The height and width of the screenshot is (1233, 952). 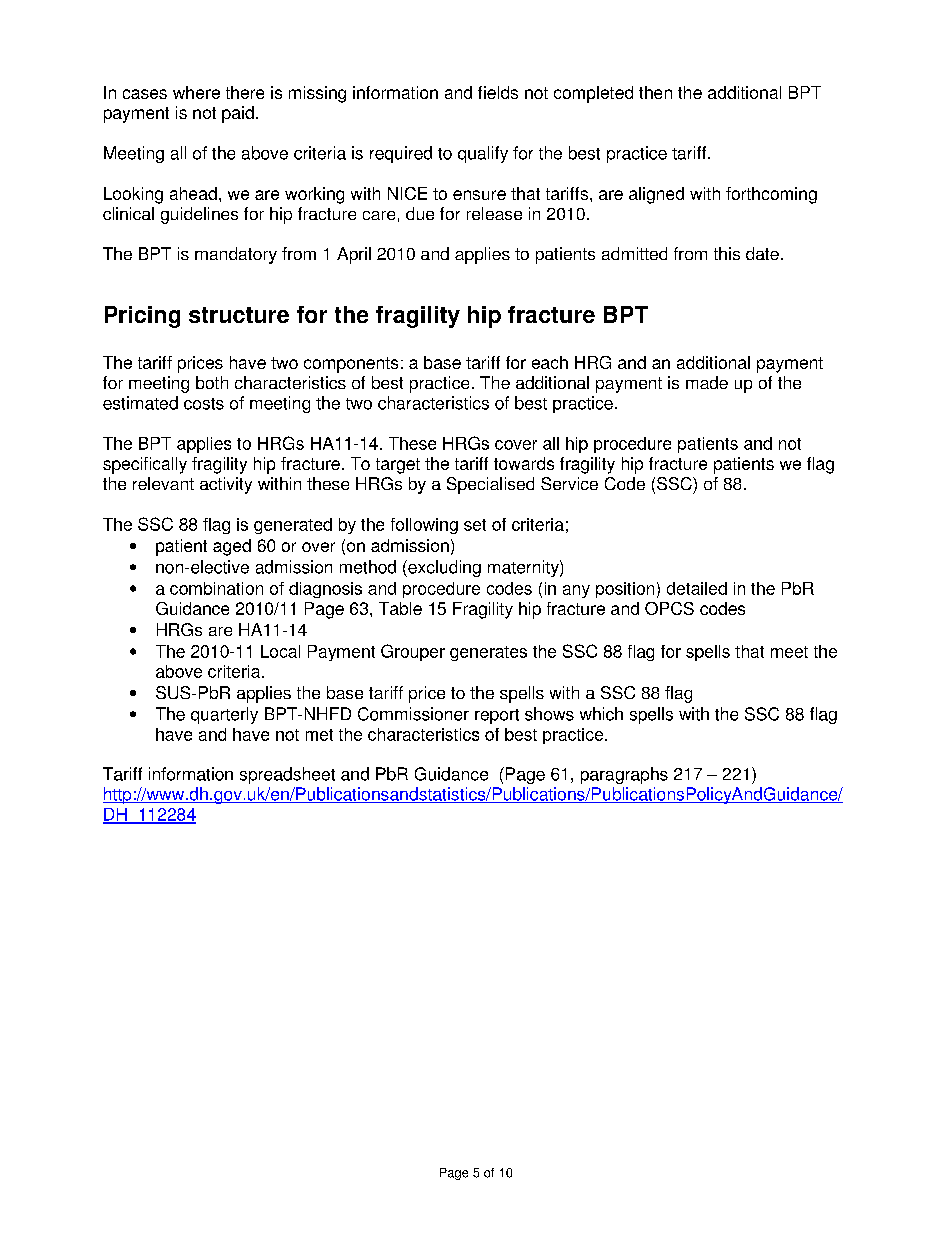 I want to click on then, so click(x=655, y=92).
